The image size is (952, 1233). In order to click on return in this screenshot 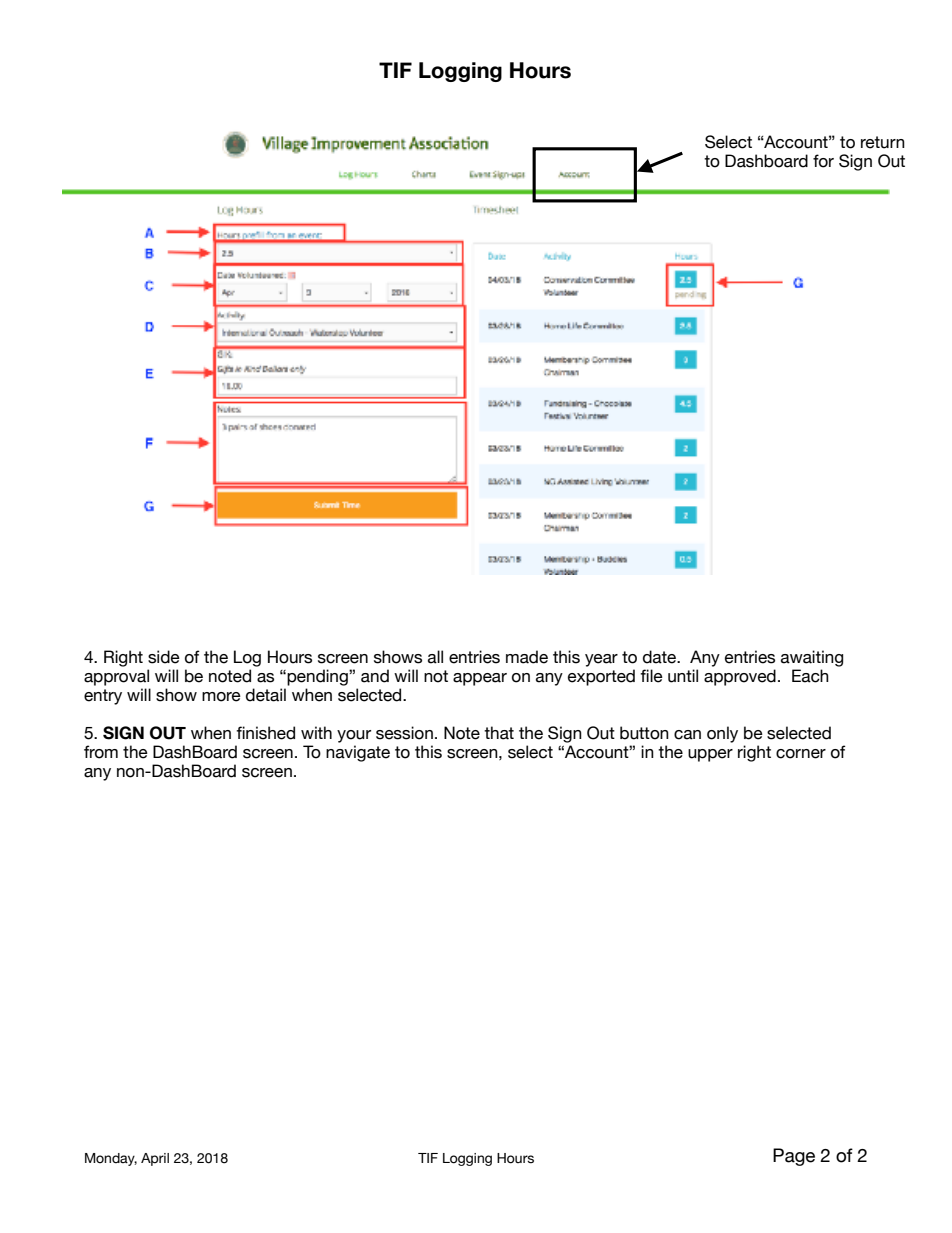, I will do `click(883, 142)`.
